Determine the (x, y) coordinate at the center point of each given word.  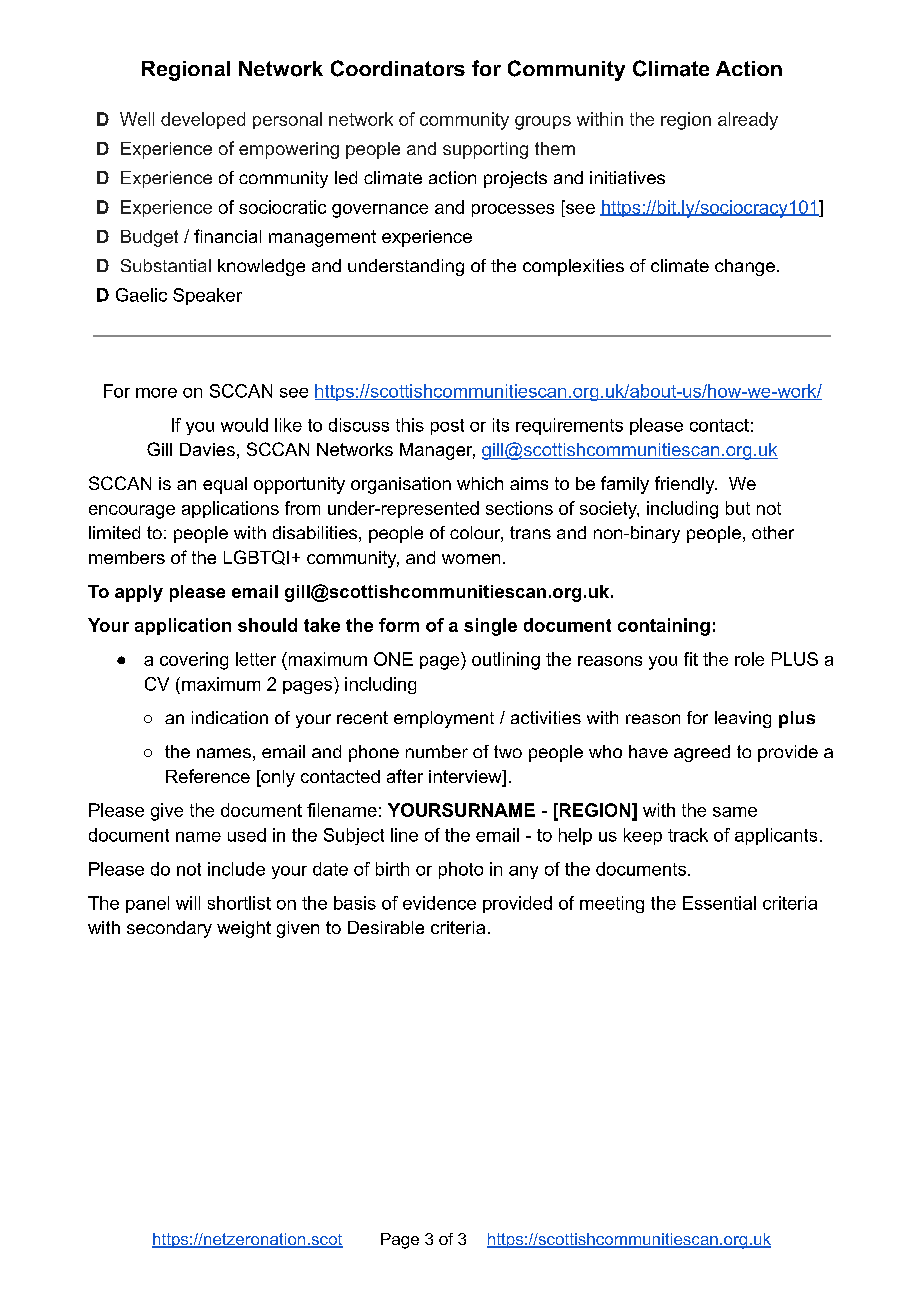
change (745, 267)
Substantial (166, 265)
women (471, 559)
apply (139, 593)
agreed (702, 753)
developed (203, 120)
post (447, 427)
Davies (207, 449)
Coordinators (398, 68)
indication (230, 717)
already (748, 121)
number (437, 751)
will (188, 903)
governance (380, 211)
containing (664, 627)
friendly (685, 485)
